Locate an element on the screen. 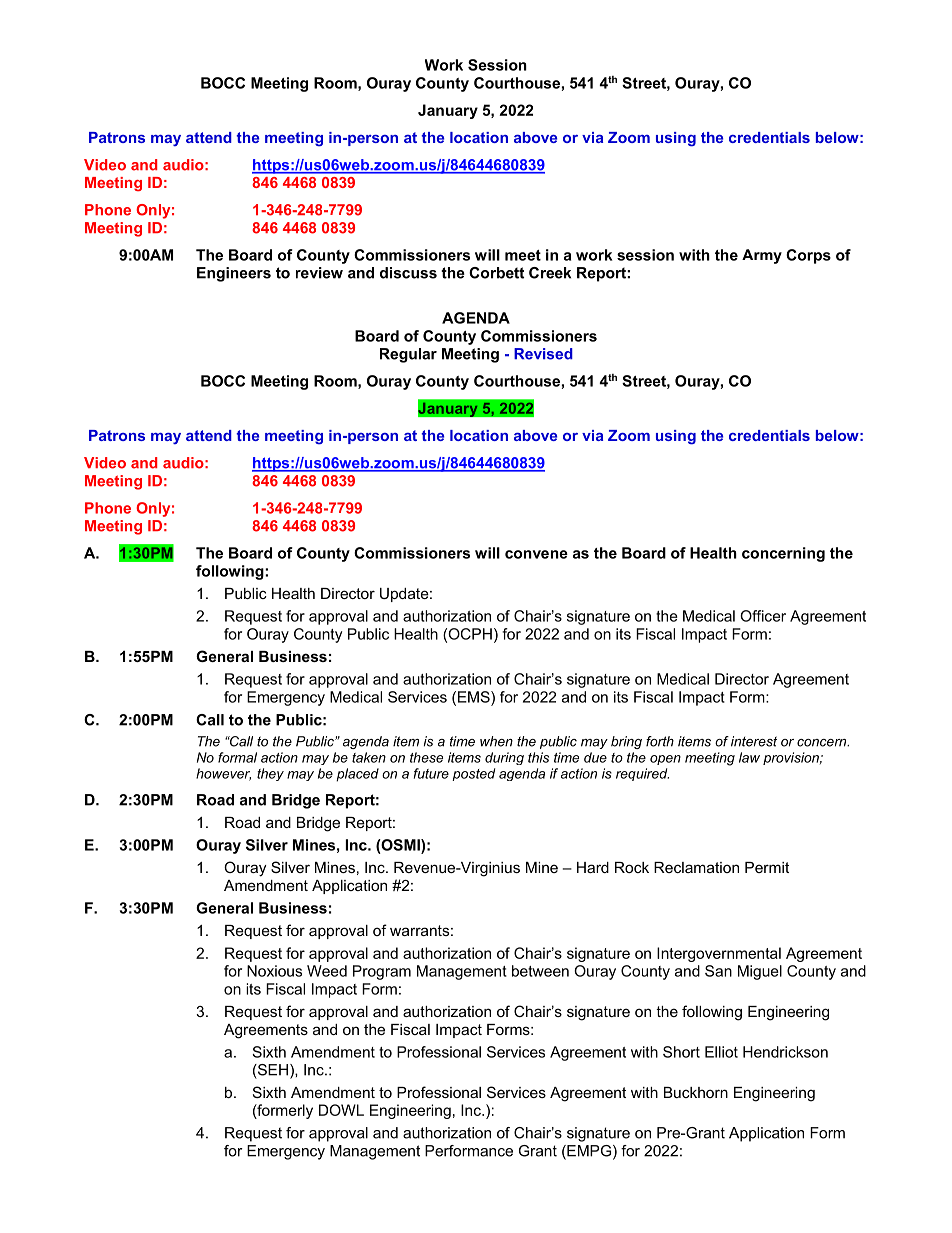  Army is located at coordinates (762, 256).
